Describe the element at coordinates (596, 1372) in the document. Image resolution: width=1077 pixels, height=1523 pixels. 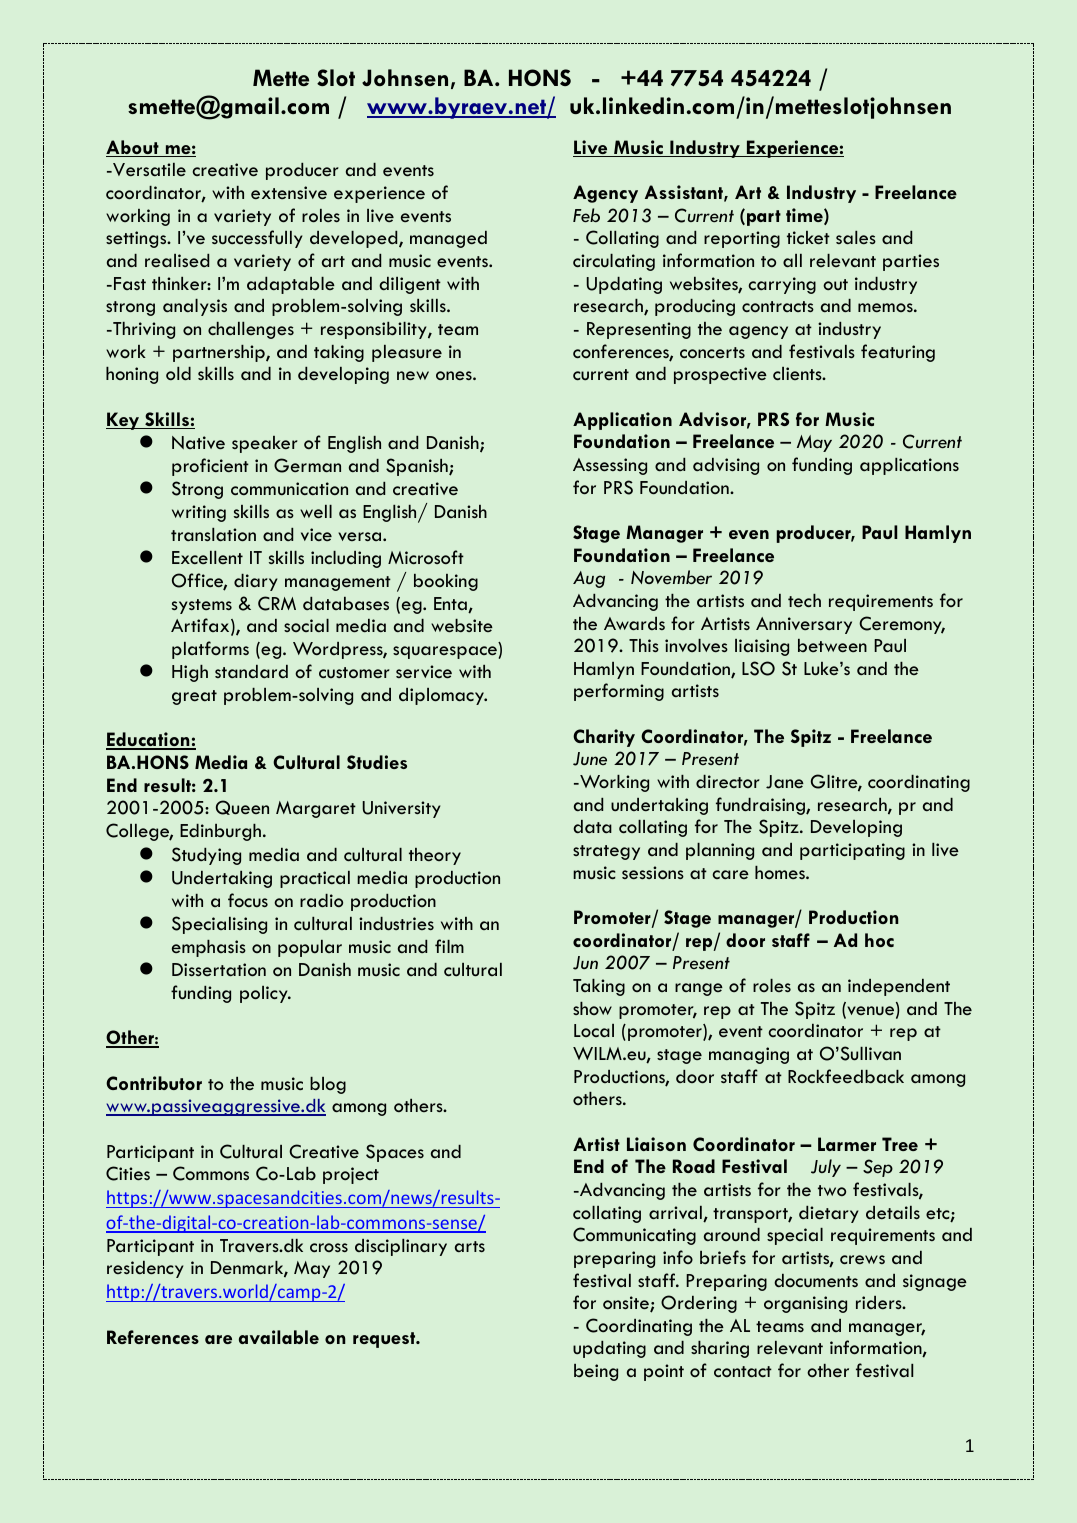
I see `being` at that location.
